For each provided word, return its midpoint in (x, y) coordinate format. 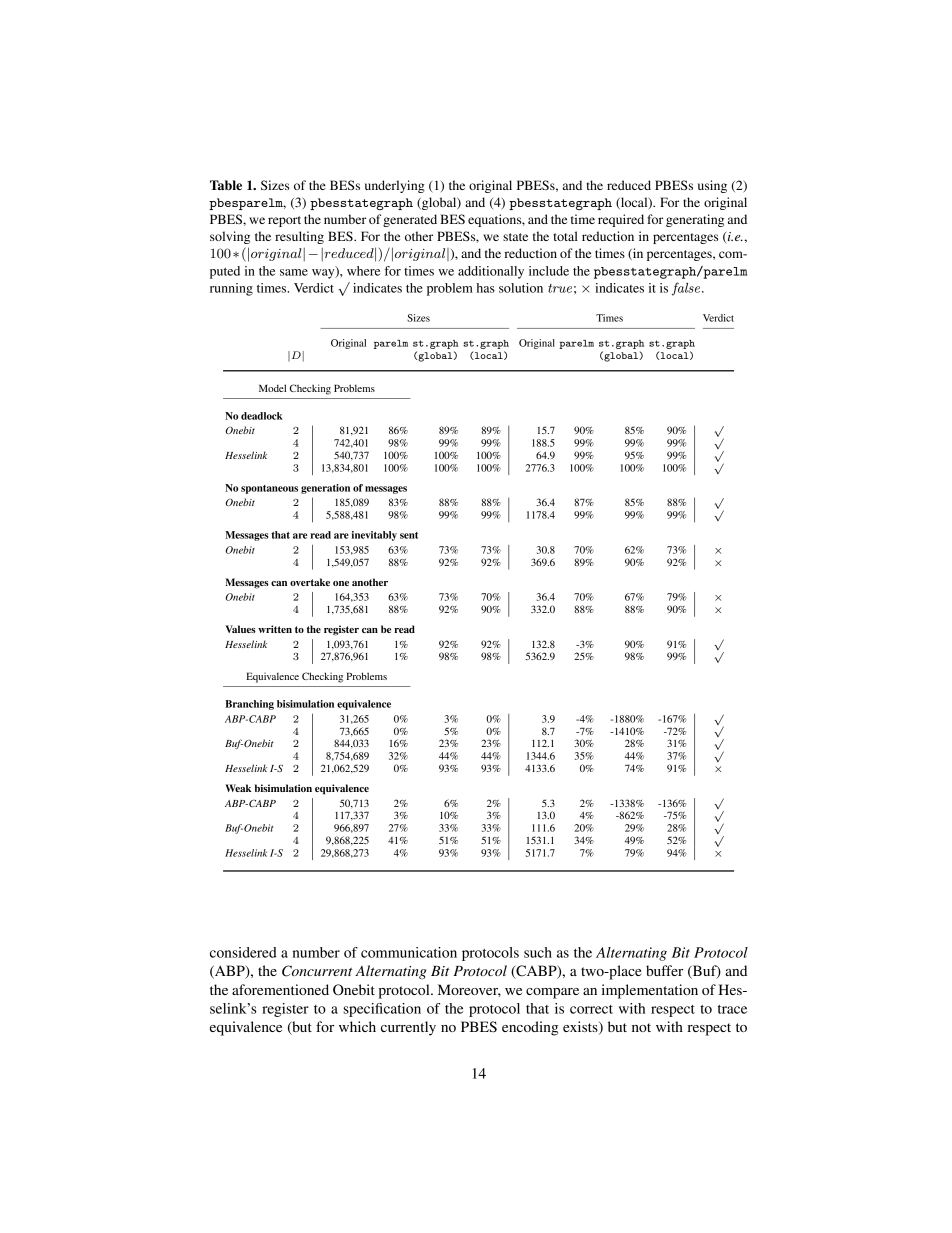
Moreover (469, 990)
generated (410, 220)
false (687, 289)
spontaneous (269, 489)
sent (409, 535)
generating (695, 220)
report (284, 221)
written (275, 629)
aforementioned (280, 989)
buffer (664, 970)
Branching (249, 705)
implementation (650, 991)
